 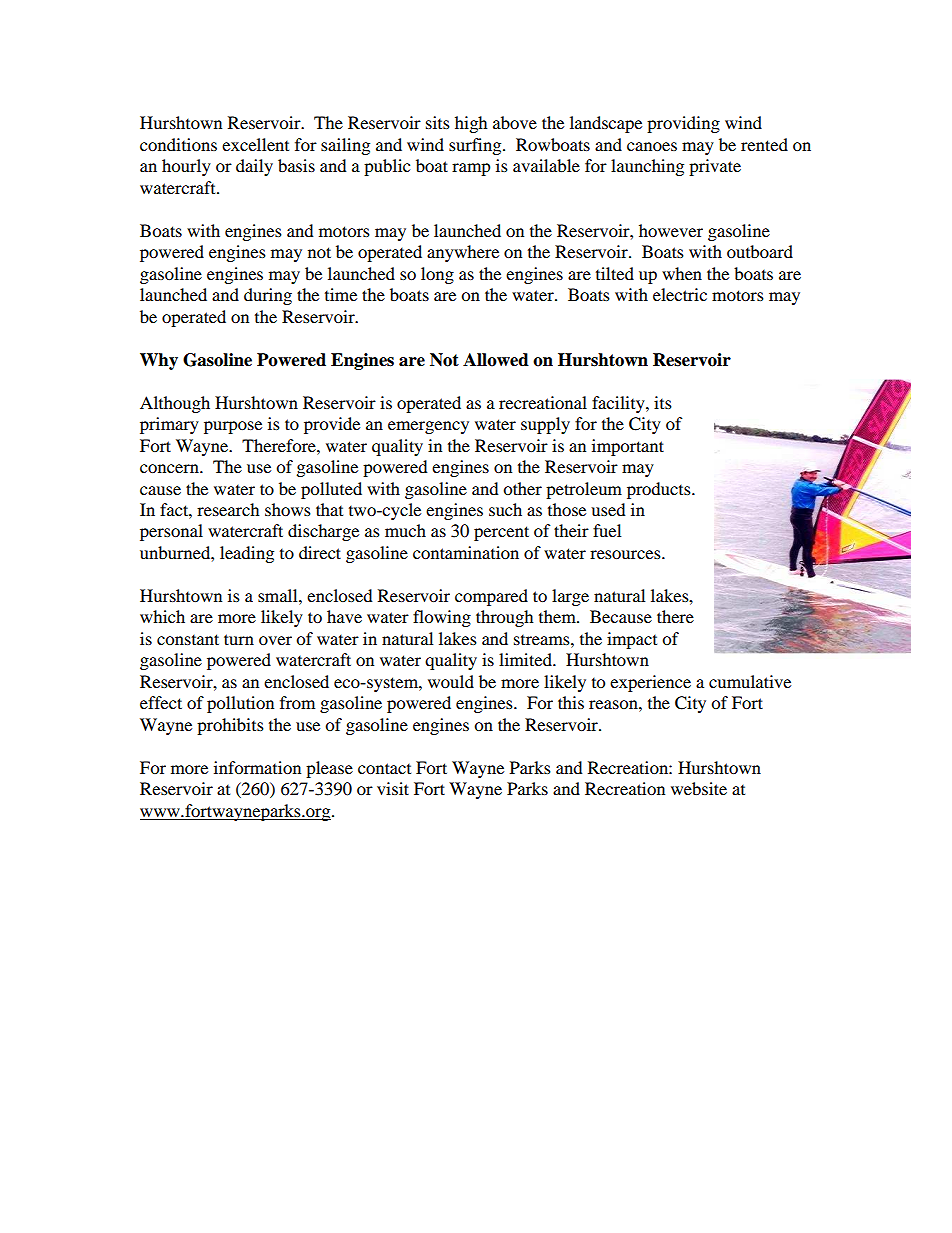 What do you see at coordinates (476, 146) in the screenshot?
I see `surfing` at bounding box center [476, 146].
